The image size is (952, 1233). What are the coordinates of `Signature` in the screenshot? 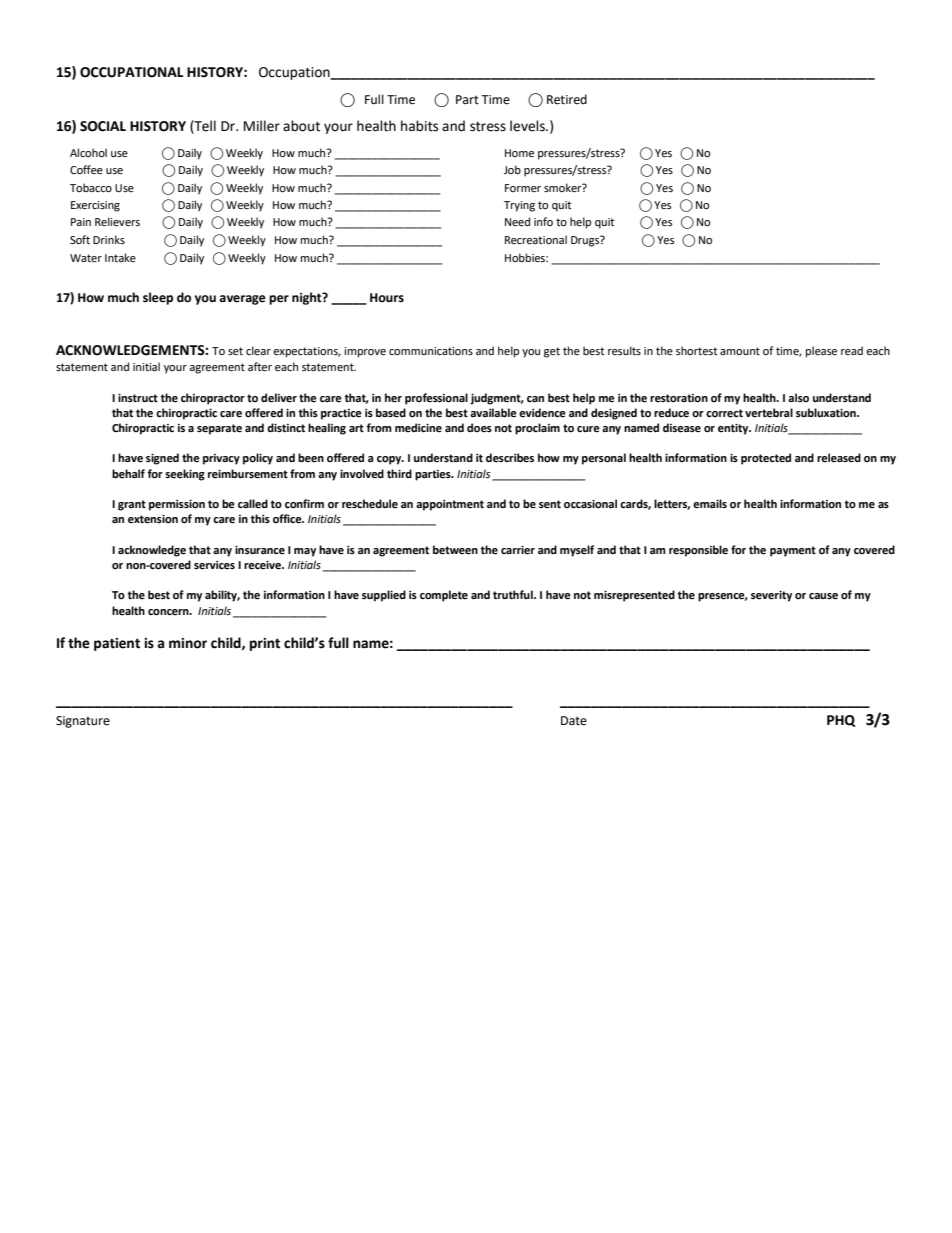 It's located at (83, 722).
